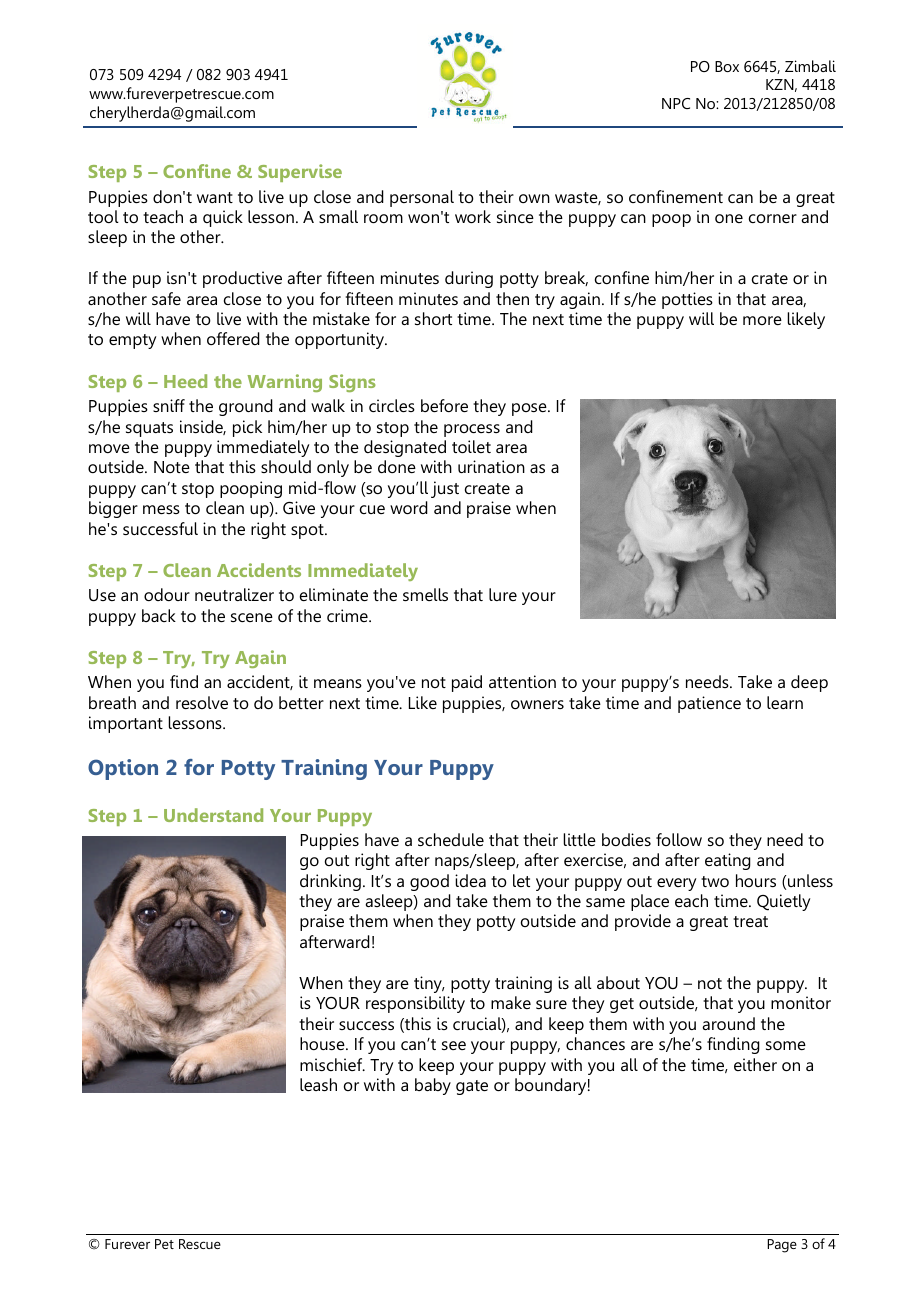  I want to click on patience, so click(709, 704).
